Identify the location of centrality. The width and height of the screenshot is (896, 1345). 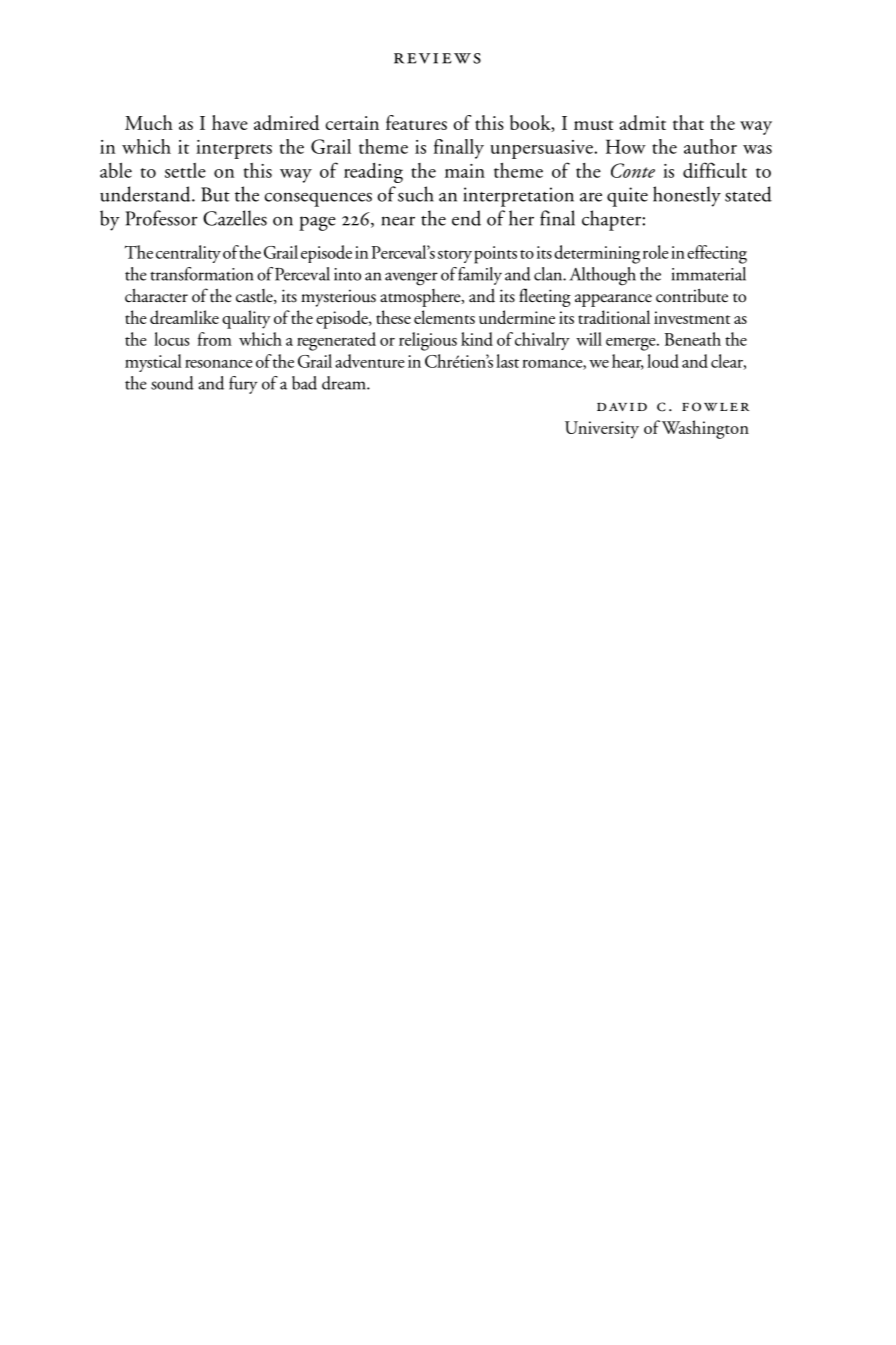
(188, 254).
